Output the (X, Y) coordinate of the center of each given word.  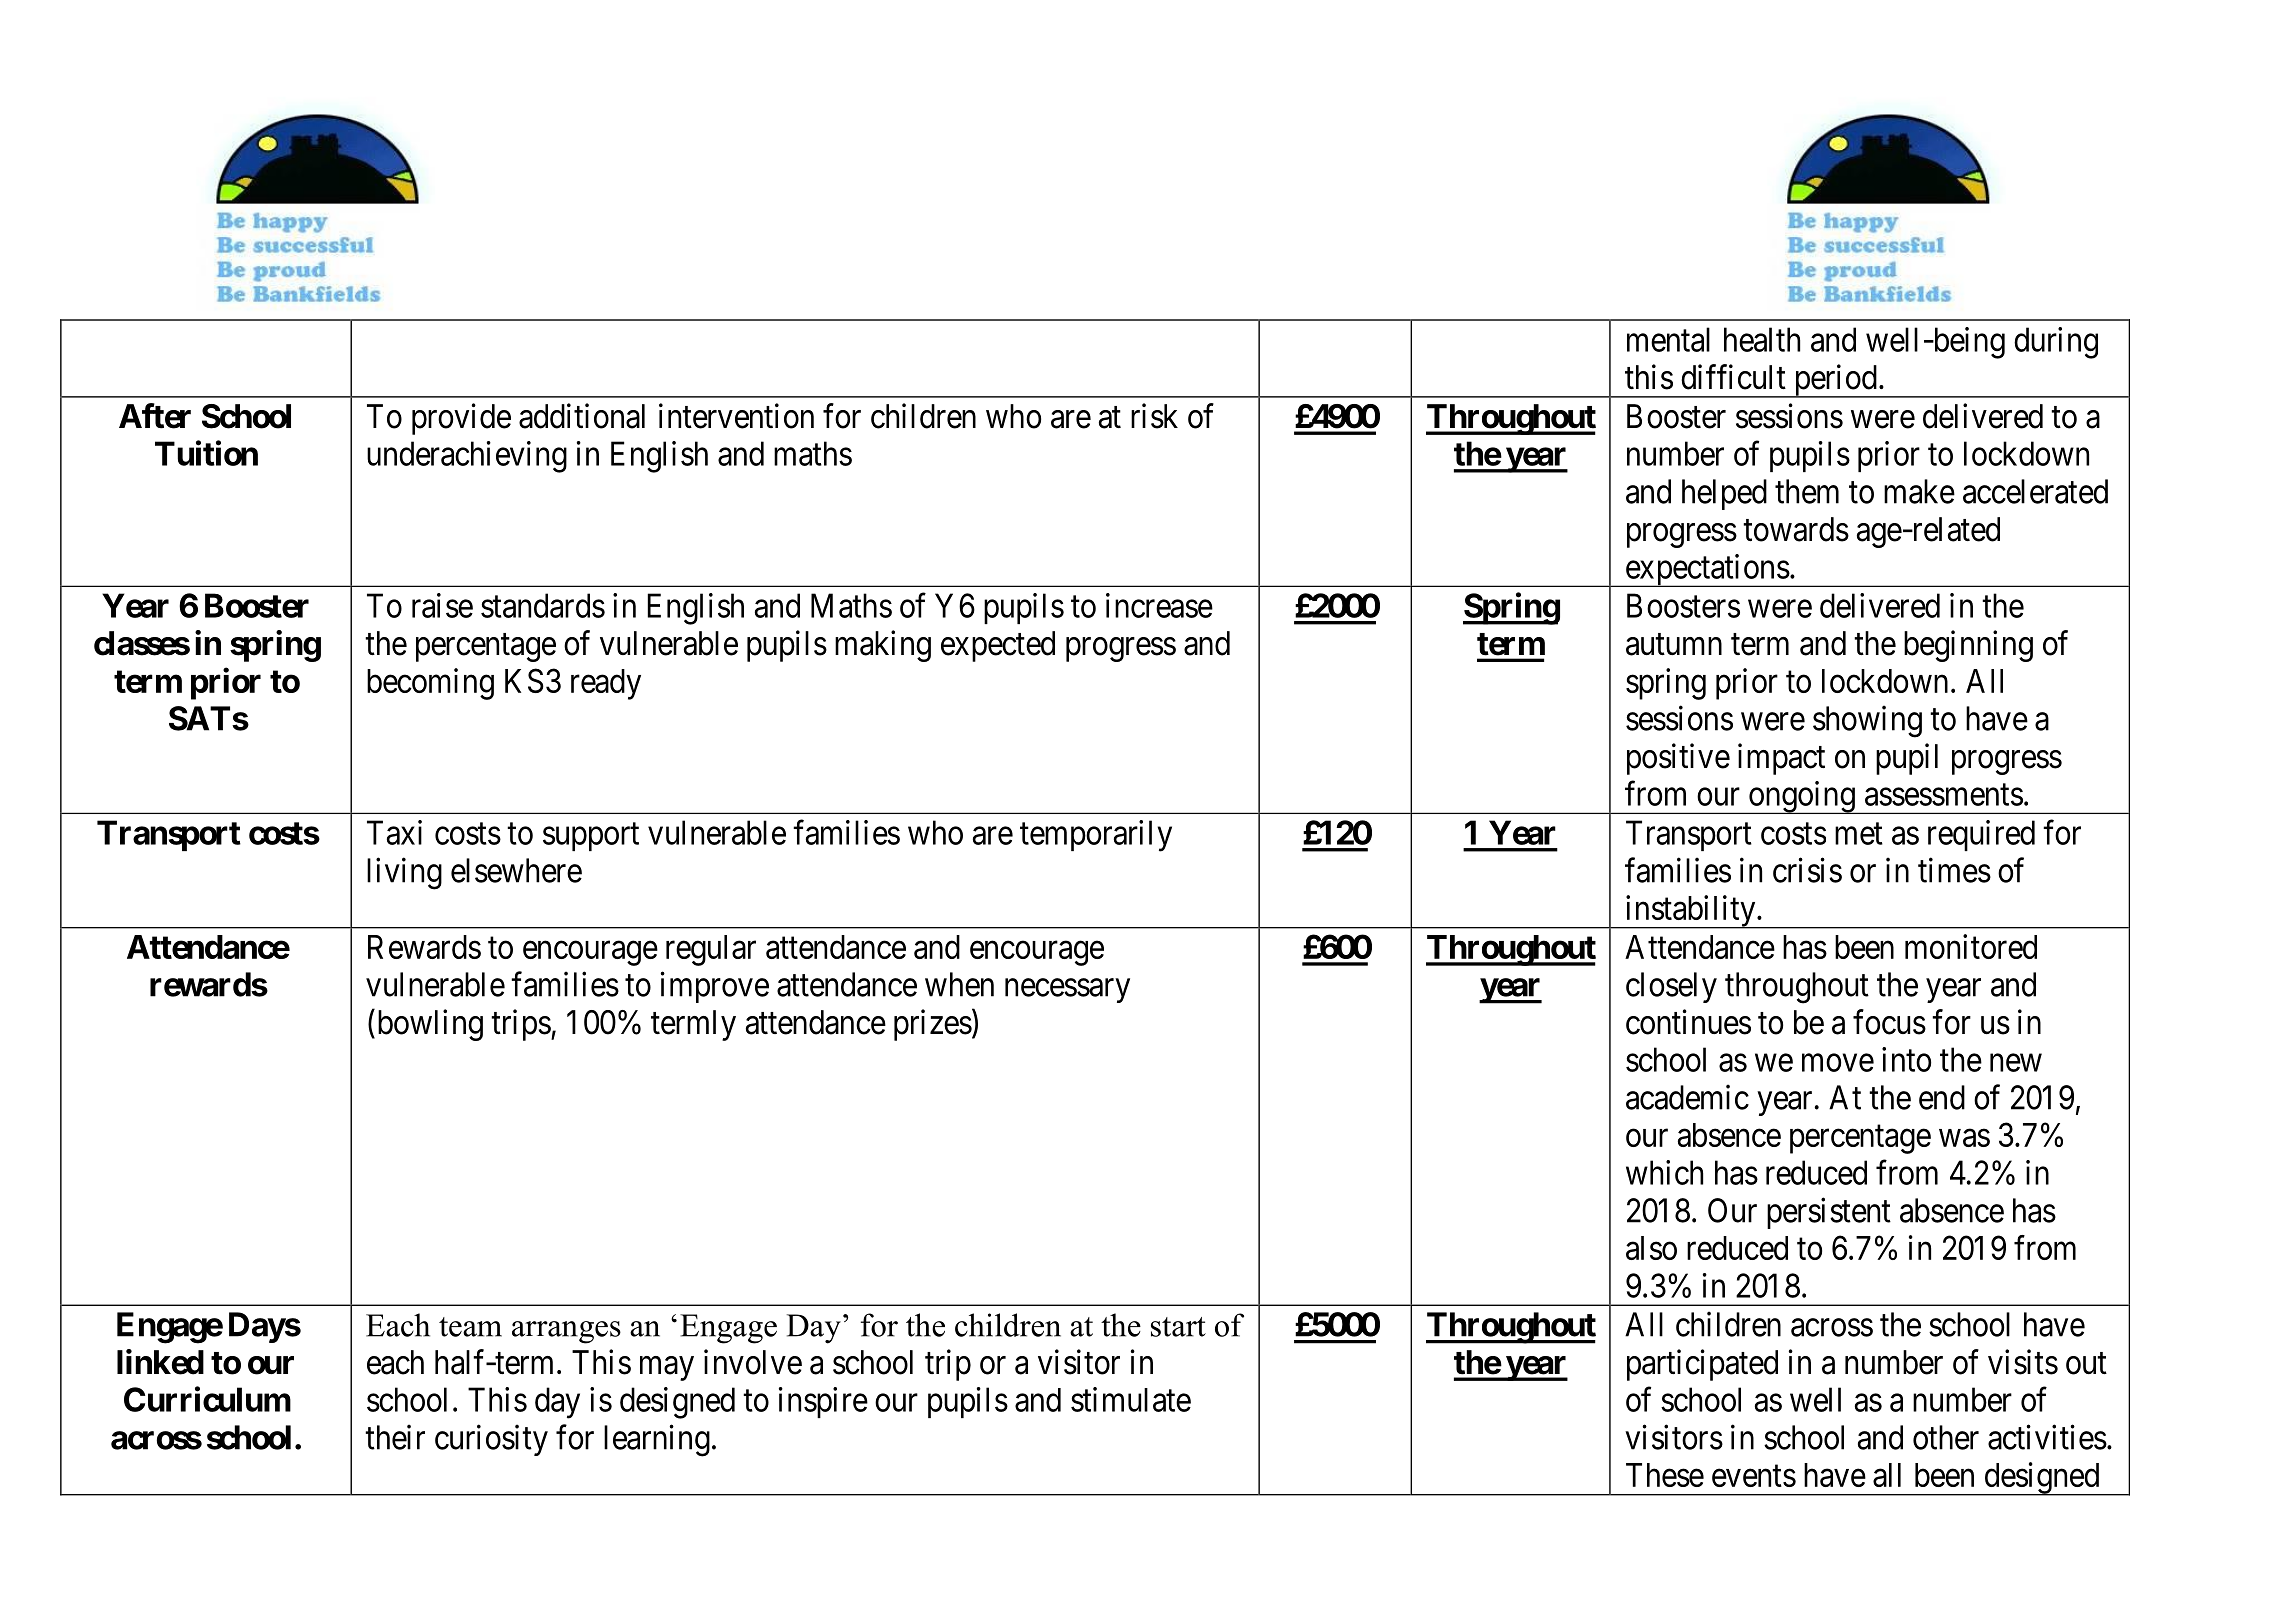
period (1835, 381)
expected (998, 646)
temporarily (1096, 836)
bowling (428, 1025)
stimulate (1131, 1399)
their (395, 1437)
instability (1690, 912)
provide (461, 419)
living (404, 873)
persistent (1829, 1213)
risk (1154, 416)
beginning (1968, 646)
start (1178, 1327)
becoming (430, 684)
